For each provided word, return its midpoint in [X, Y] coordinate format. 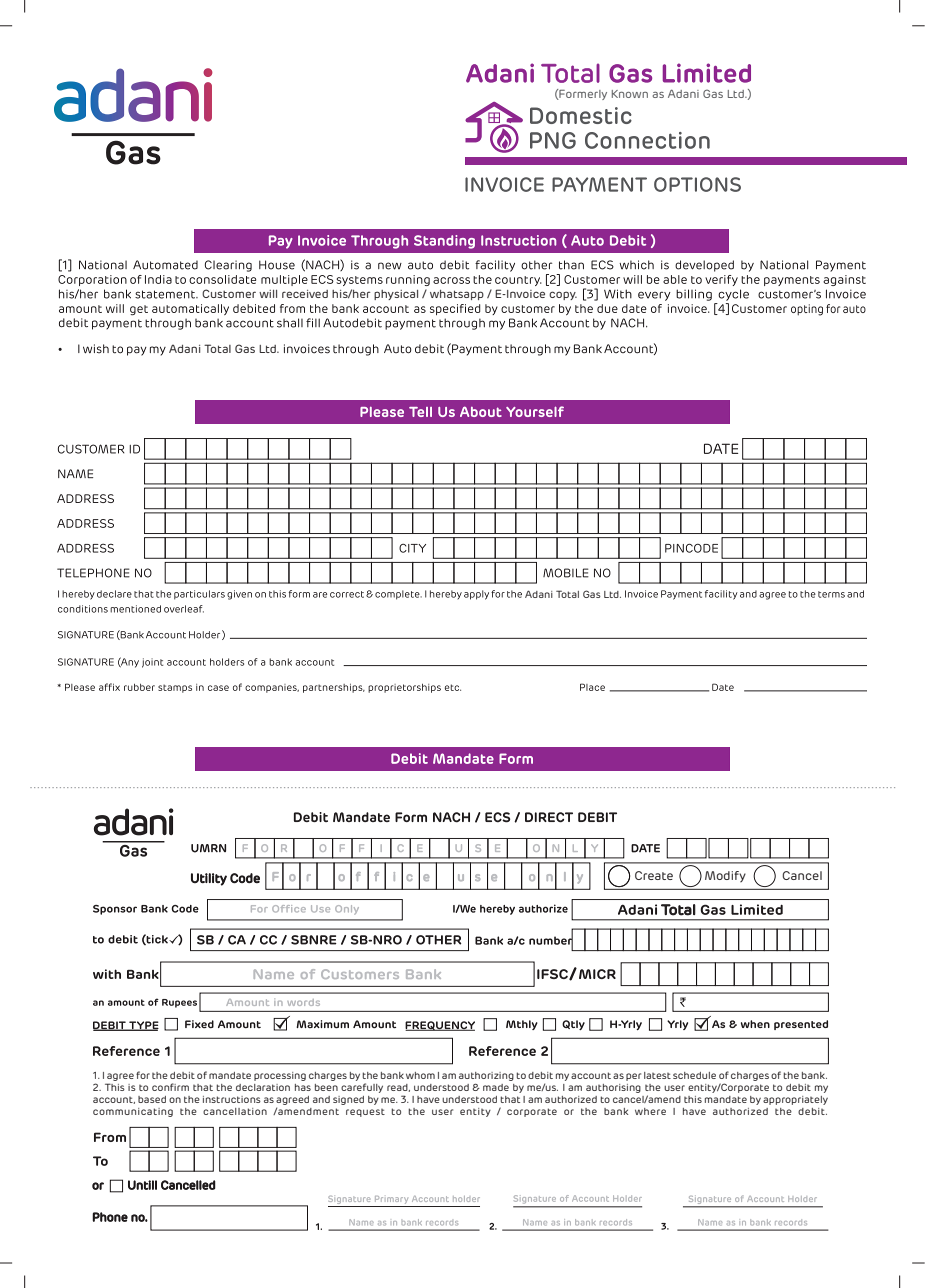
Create [654, 875]
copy [563, 295]
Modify [725, 876]
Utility [209, 879]
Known [630, 94]
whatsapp [457, 295]
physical [396, 295]
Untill [142, 1185]
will [268, 294]
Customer [229, 293]
